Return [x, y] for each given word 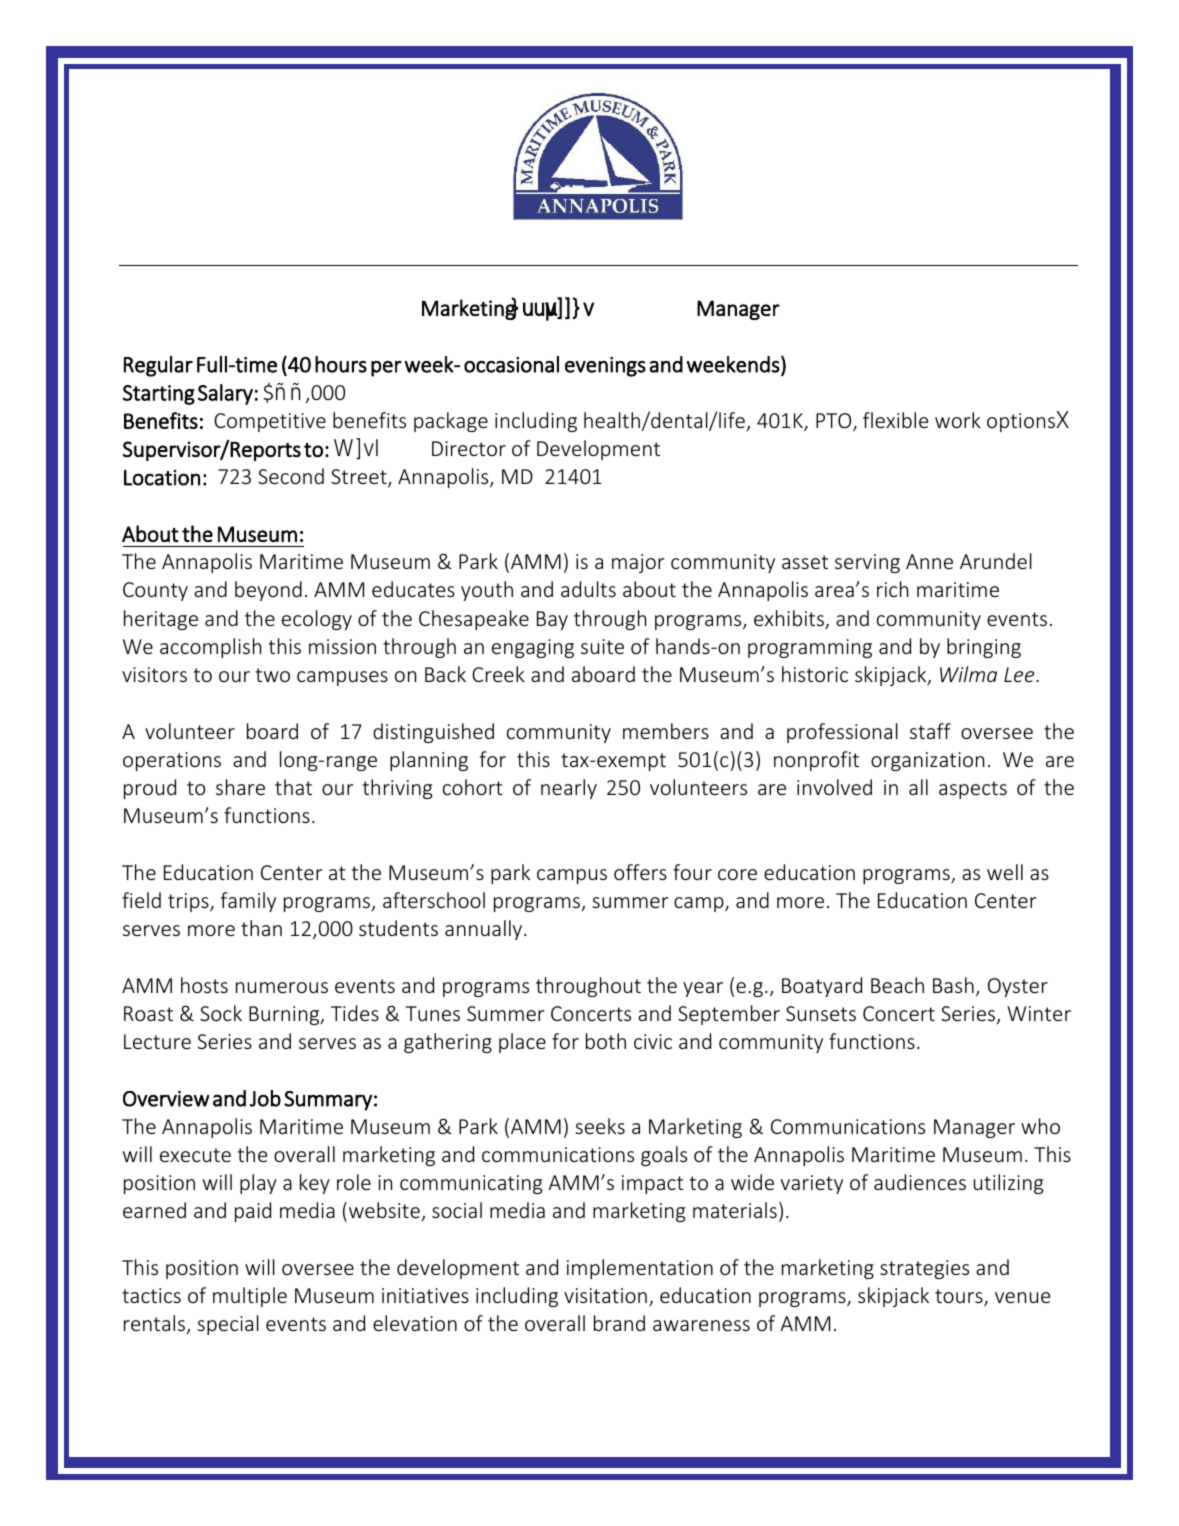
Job [265, 1098]
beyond [270, 591]
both [606, 1041]
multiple [250, 1297]
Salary [225, 394]
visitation [605, 1295]
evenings [605, 367]
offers [640, 872]
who [1040, 1126]
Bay [552, 620]
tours [960, 1297]
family [248, 902]
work [958, 420]
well [1005, 872]
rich [892, 589]
